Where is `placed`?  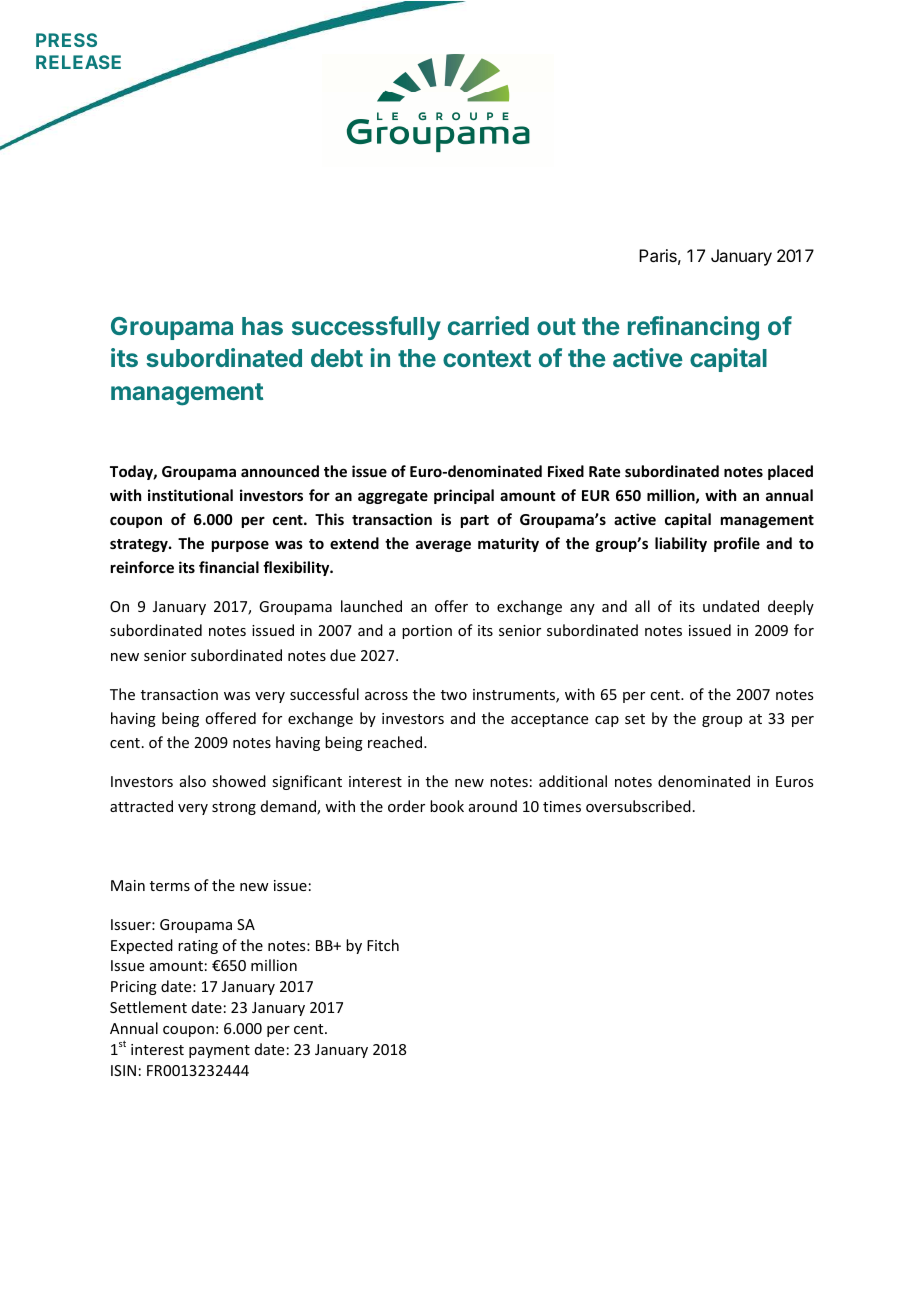 placed is located at coordinates (790, 472).
